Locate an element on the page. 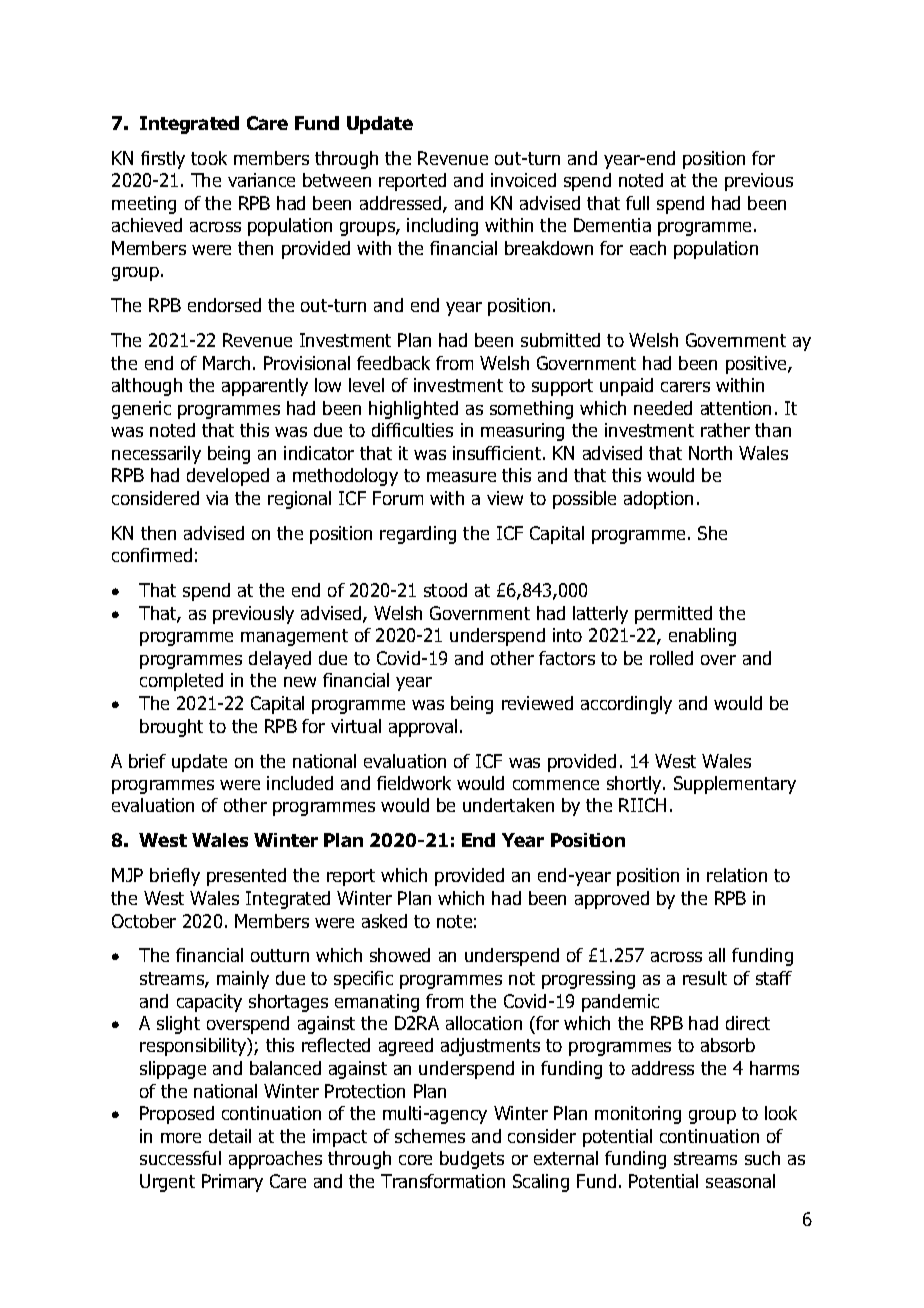  asked is located at coordinates (384, 921).
